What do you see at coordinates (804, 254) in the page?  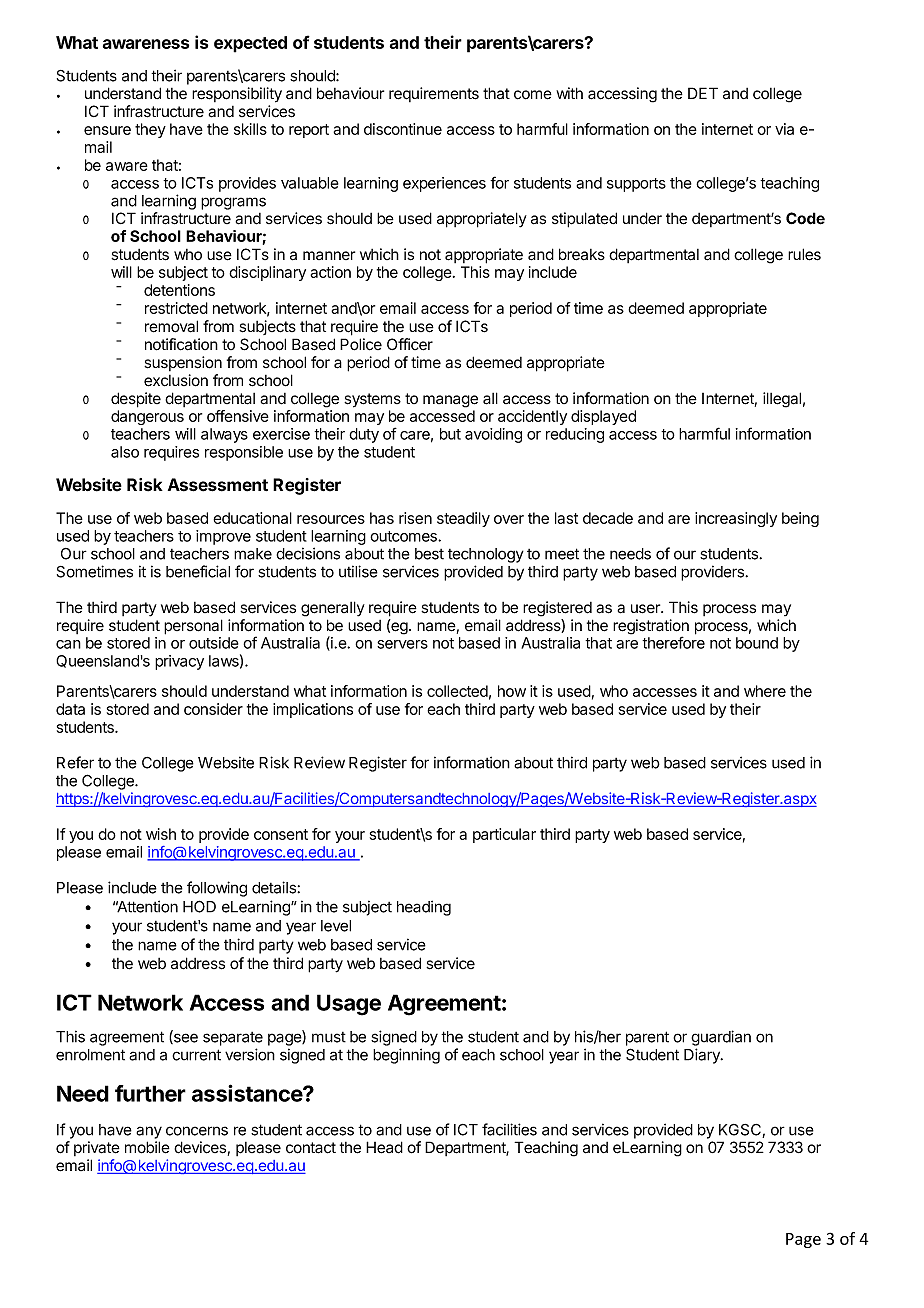 I see `rules` at bounding box center [804, 254].
